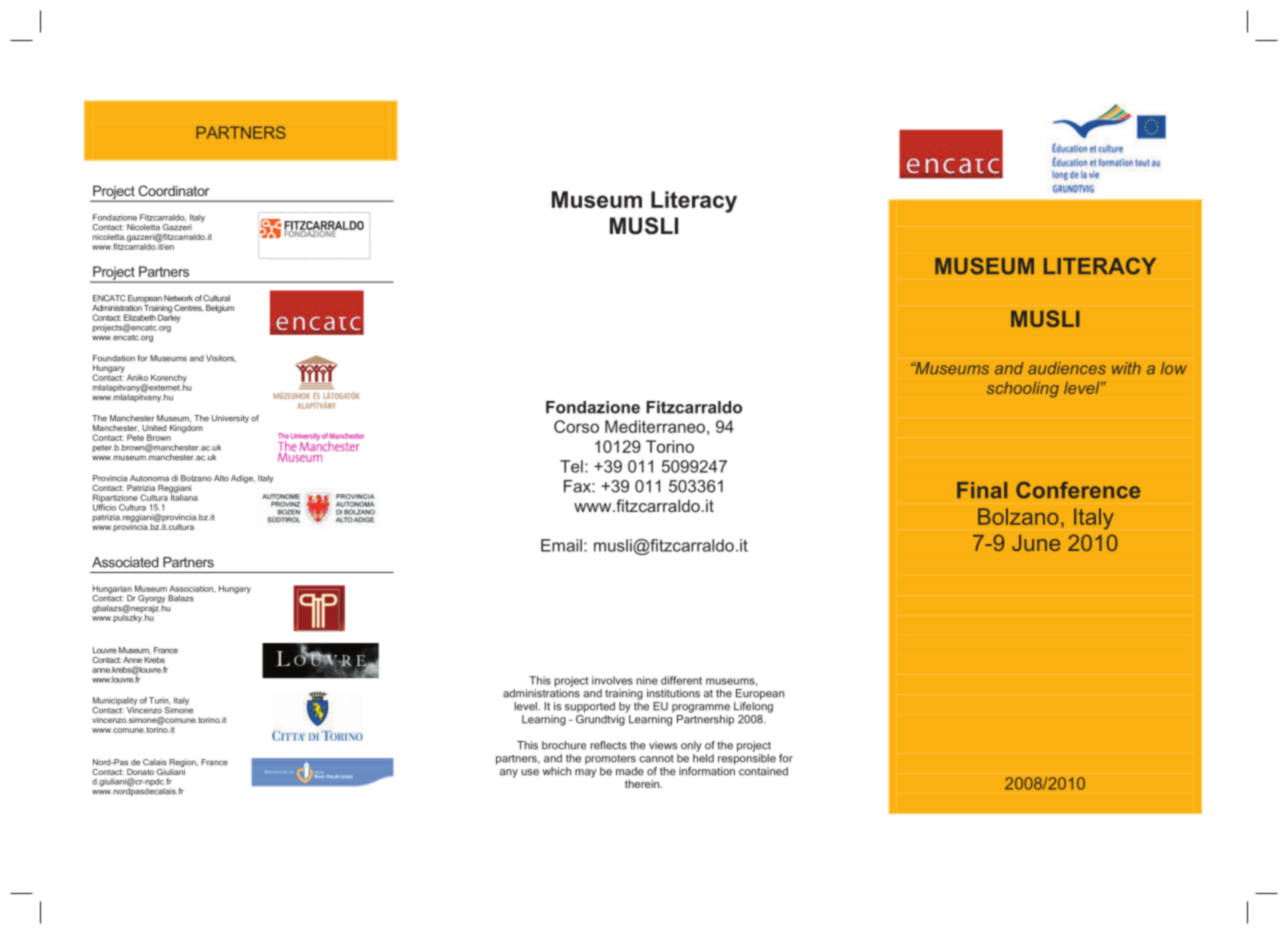 The width and height of the image is (1288, 934). What do you see at coordinates (230, 419) in the image?
I see `University` at bounding box center [230, 419].
